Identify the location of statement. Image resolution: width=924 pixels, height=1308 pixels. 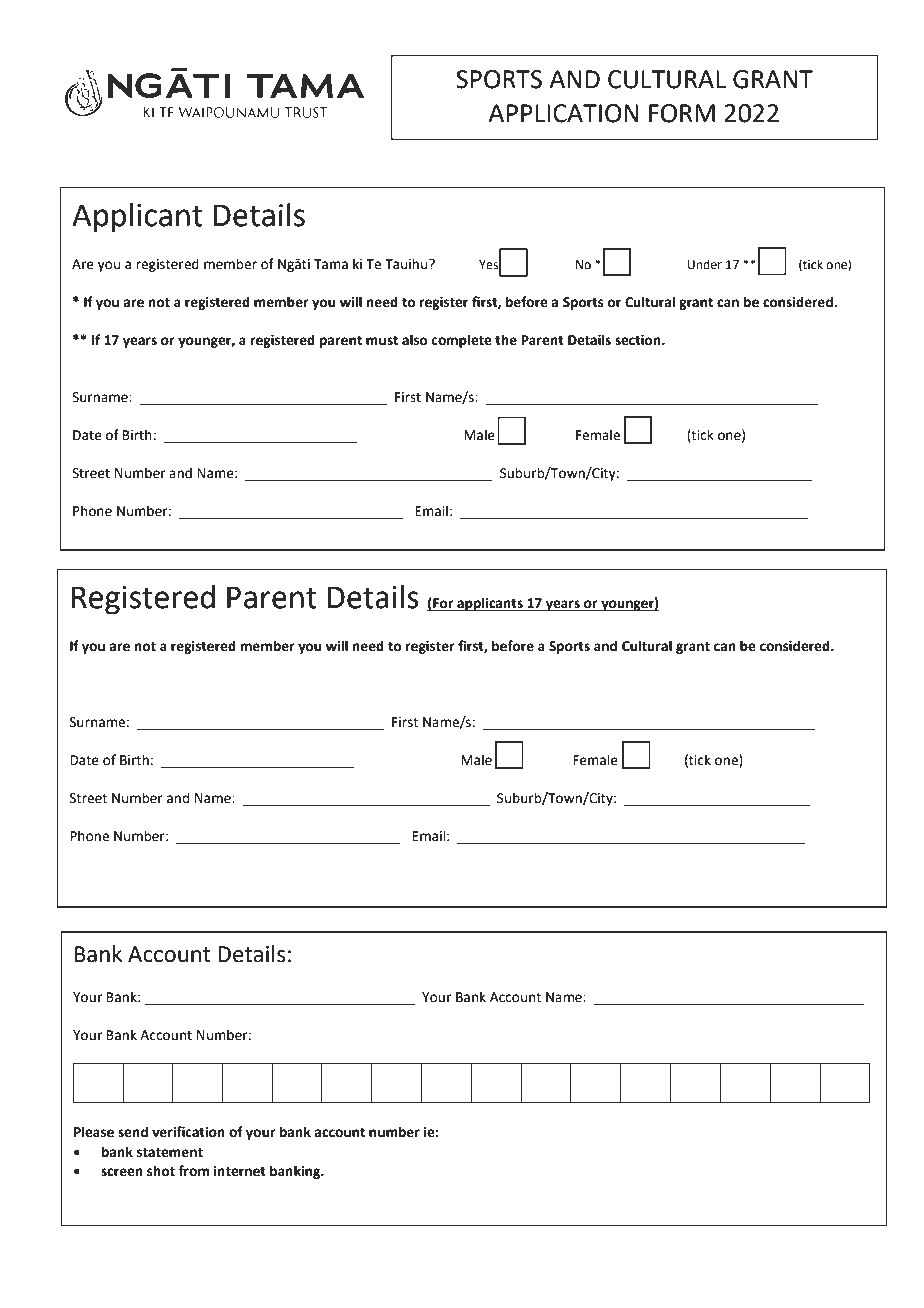
(170, 1153).
